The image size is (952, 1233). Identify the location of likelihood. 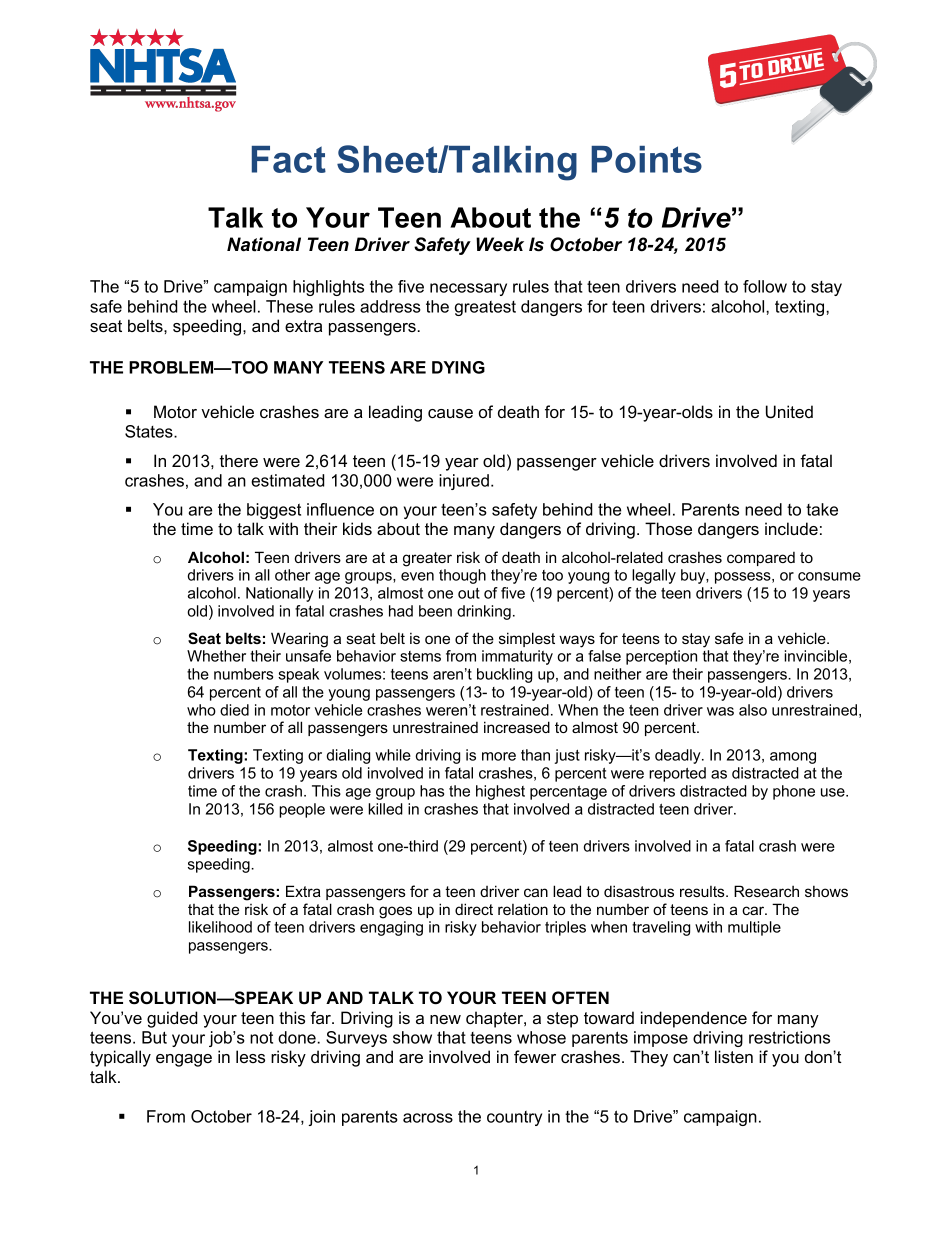
(220, 927).
